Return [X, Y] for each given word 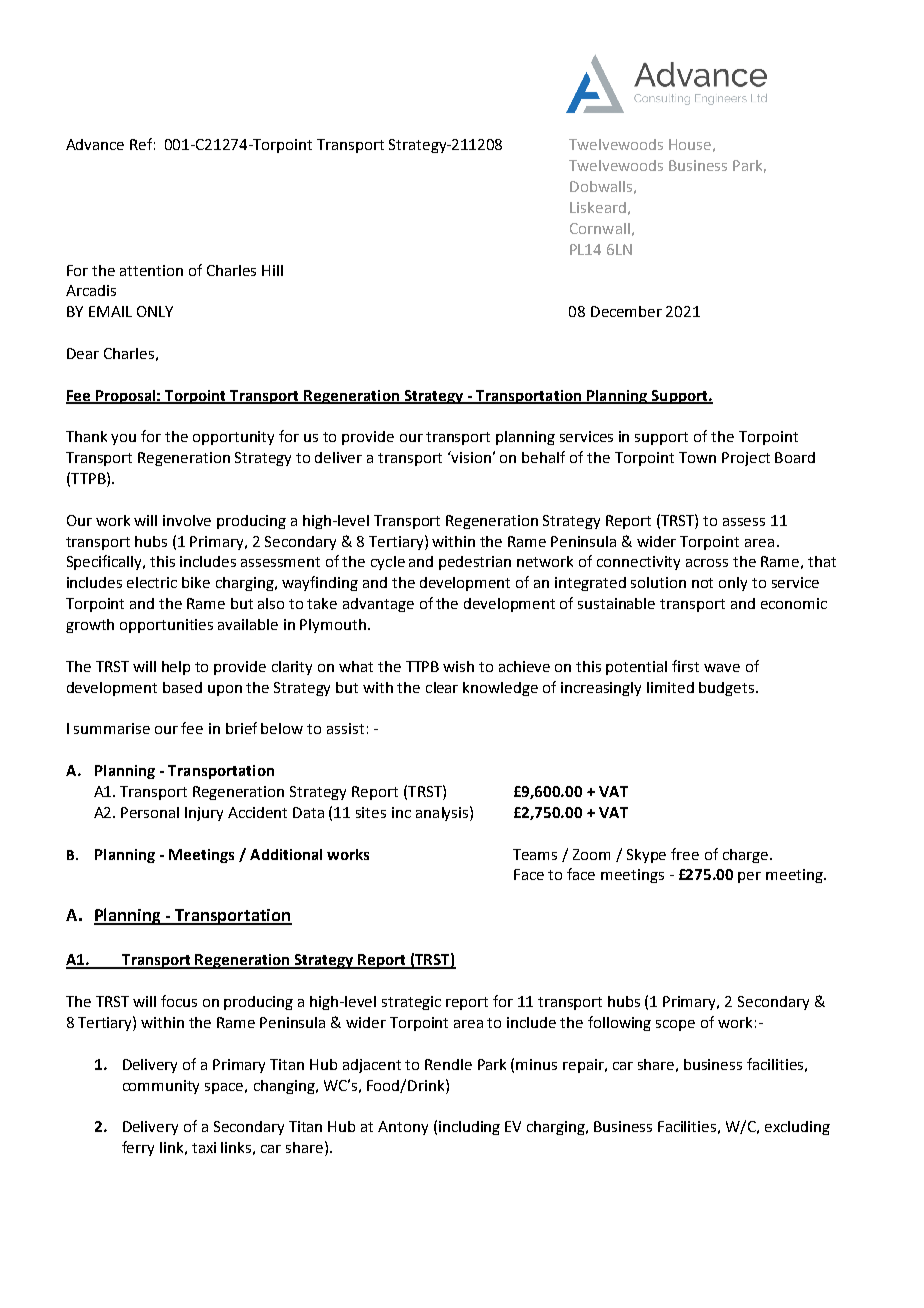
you [123, 439]
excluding [797, 1128]
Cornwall [600, 228]
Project [746, 459]
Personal [150, 812]
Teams [535, 854]
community [161, 1087]
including [469, 1128]
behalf [543, 457]
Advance [95, 144]
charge [747, 856]
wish [458, 666]
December [626, 311]
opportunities [166, 626]
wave [722, 668]
